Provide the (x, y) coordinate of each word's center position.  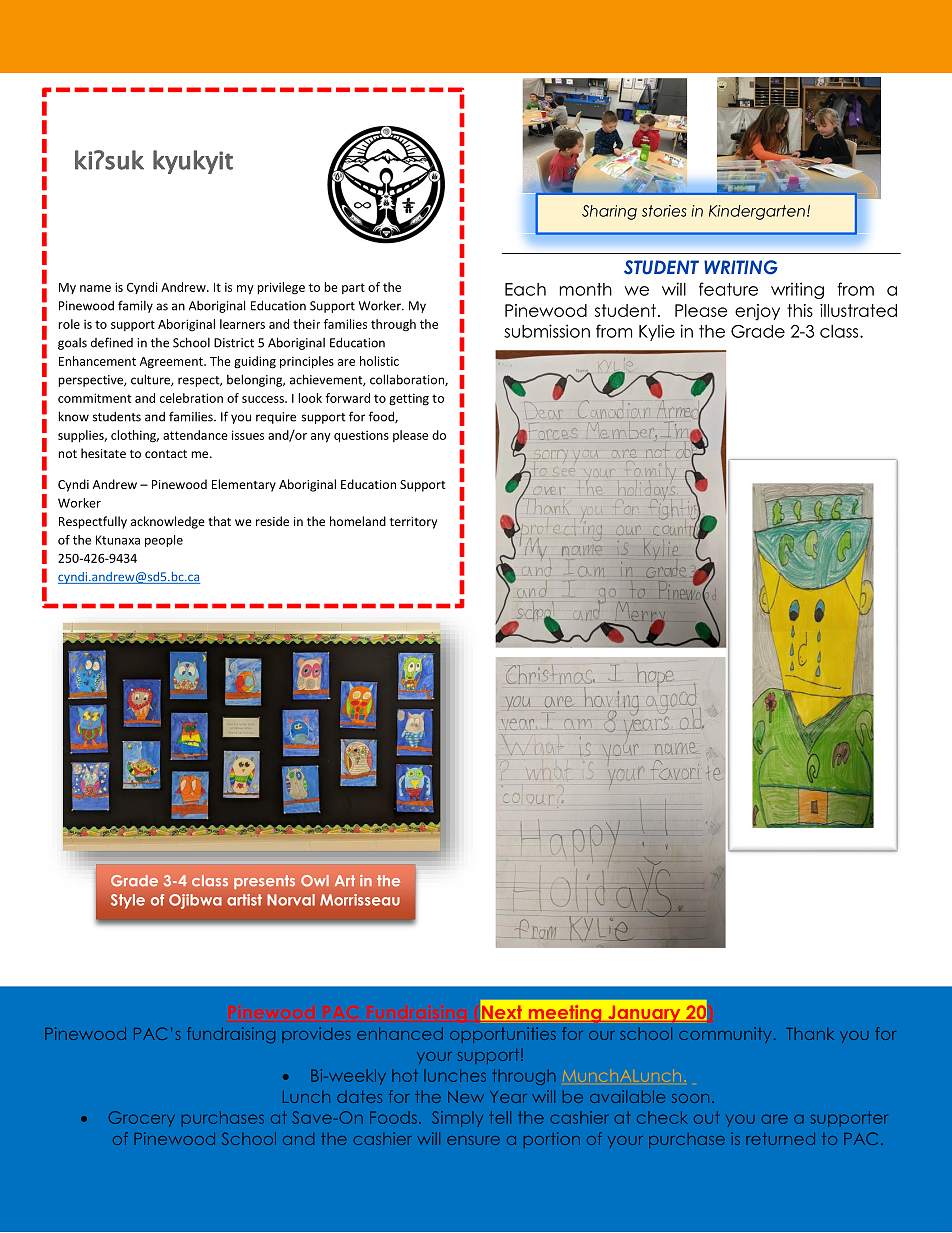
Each (525, 289)
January (644, 1014)
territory (413, 523)
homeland (358, 521)
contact (166, 454)
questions (361, 436)
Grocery (141, 1119)
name (95, 288)
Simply (457, 1119)
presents (264, 882)
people (164, 541)
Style (128, 901)
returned (780, 1138)
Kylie (657, 332)
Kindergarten (757, 212)
